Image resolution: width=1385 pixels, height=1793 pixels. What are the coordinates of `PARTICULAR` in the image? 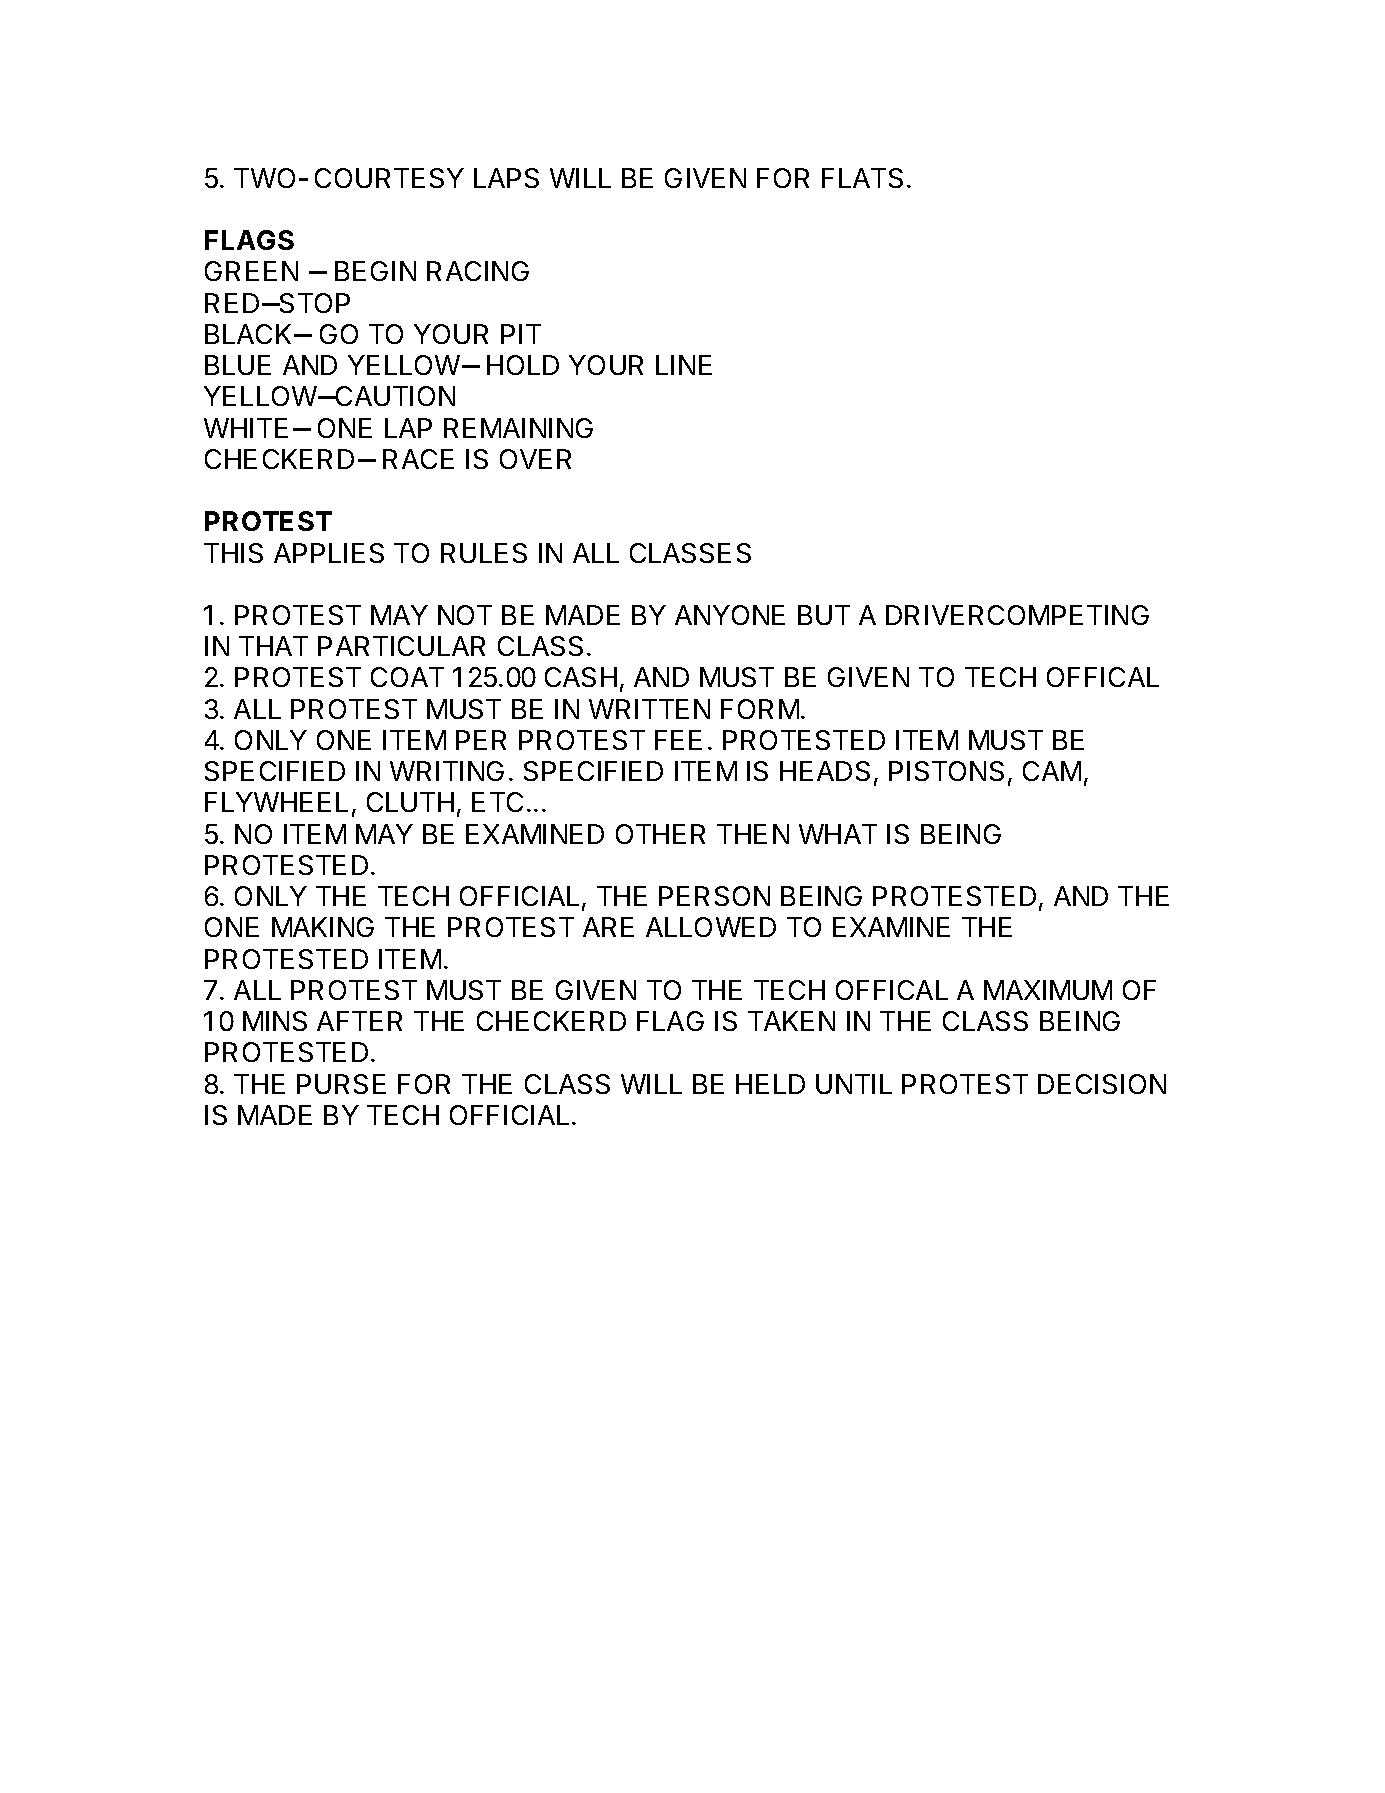 It's located at (401, 646).
